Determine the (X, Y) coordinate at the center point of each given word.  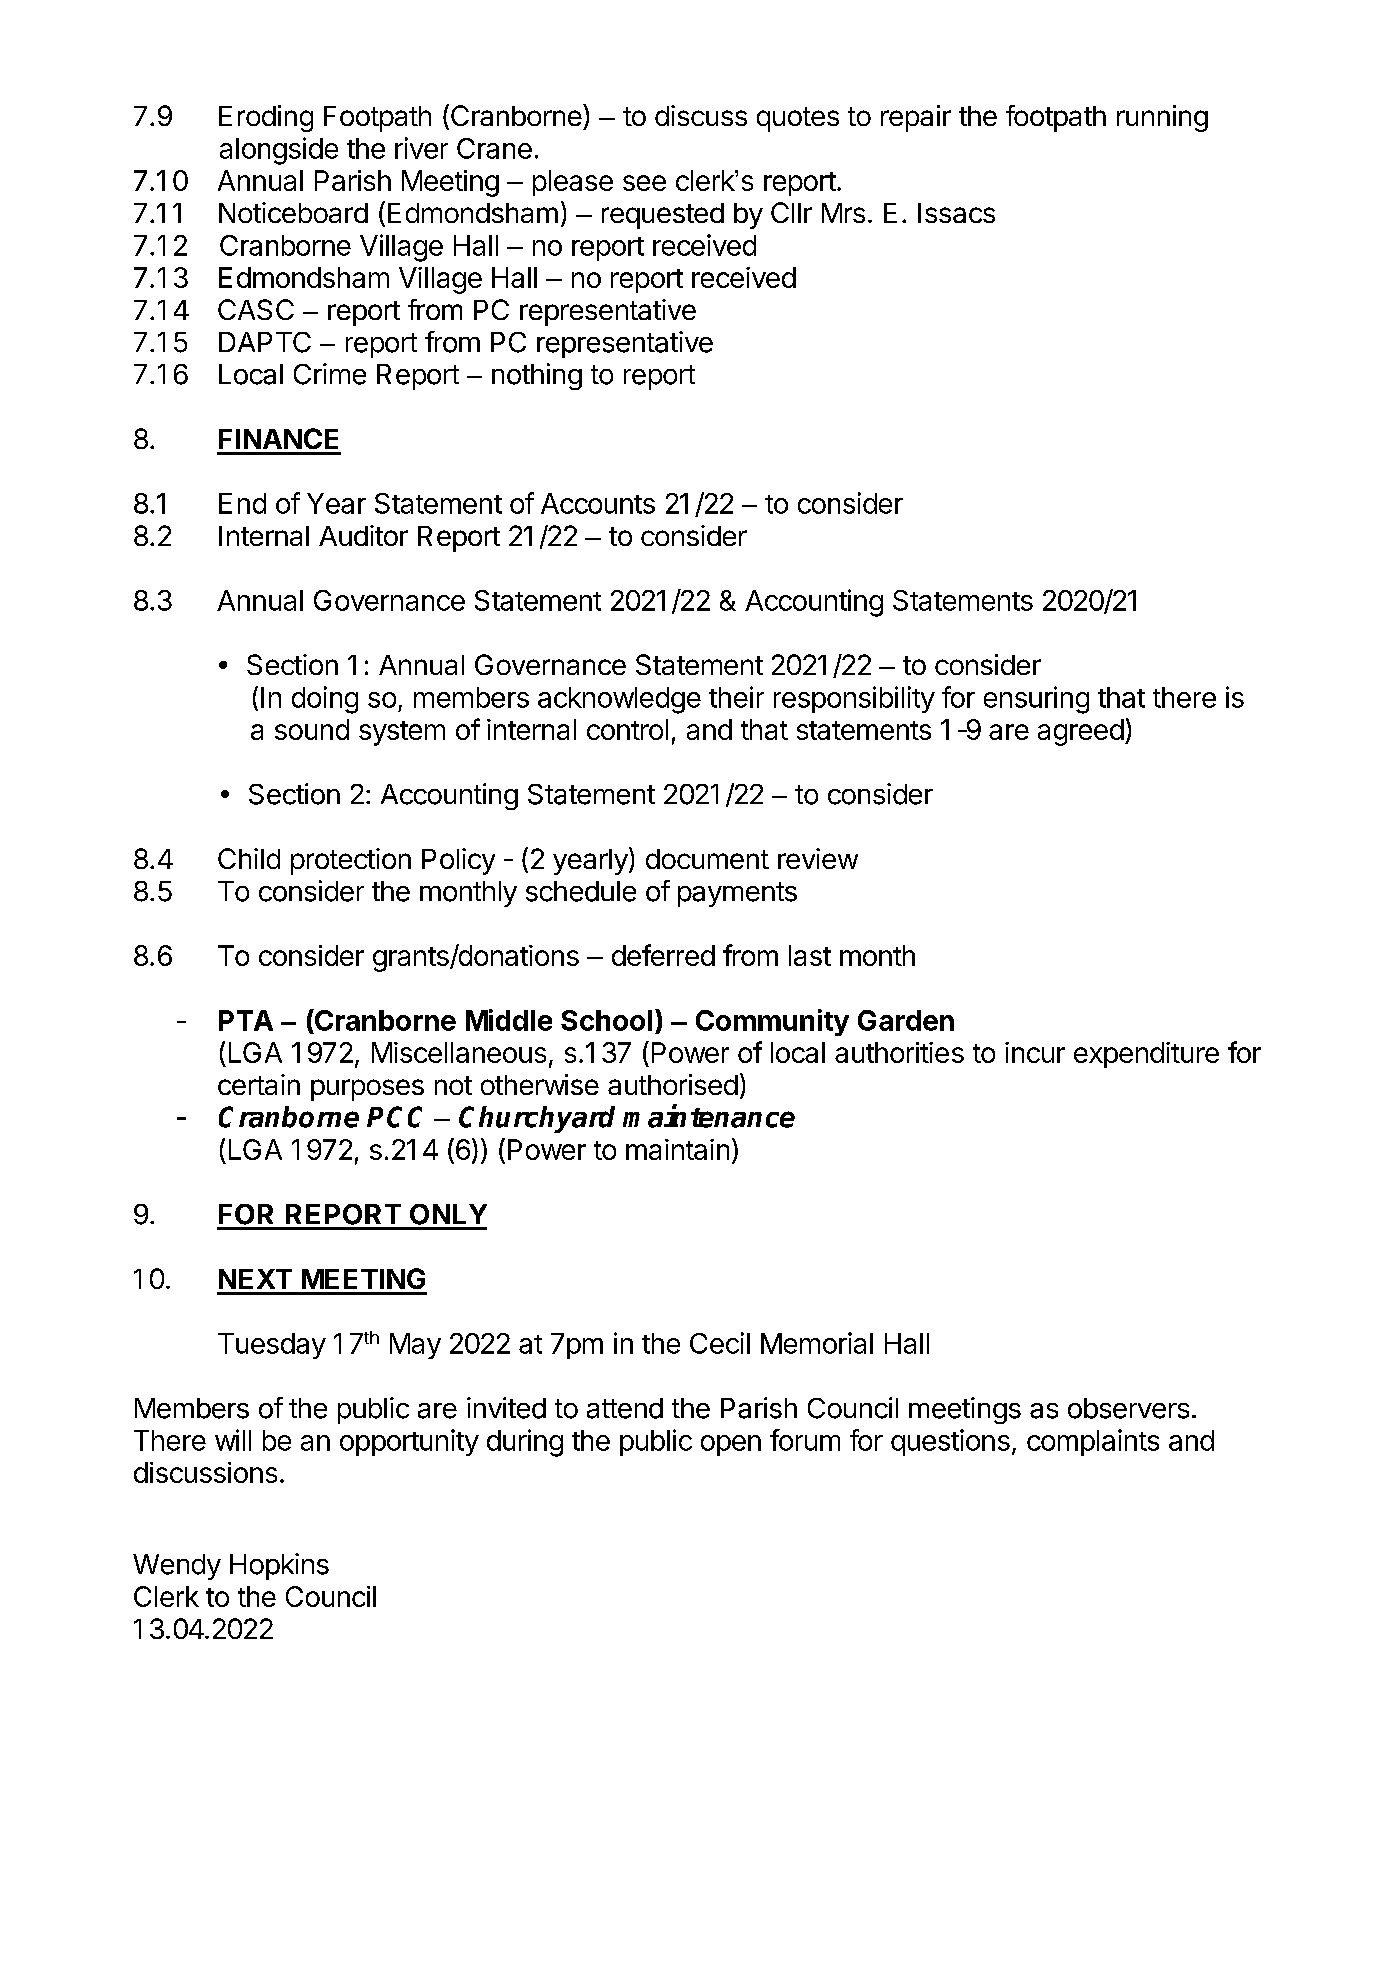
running (1162, 118)
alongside (279, 151)
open (731, 1445)
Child (249, 858)
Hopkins (279, 1566)
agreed (1081, 732)
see (644, 183)
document (707, 859)
